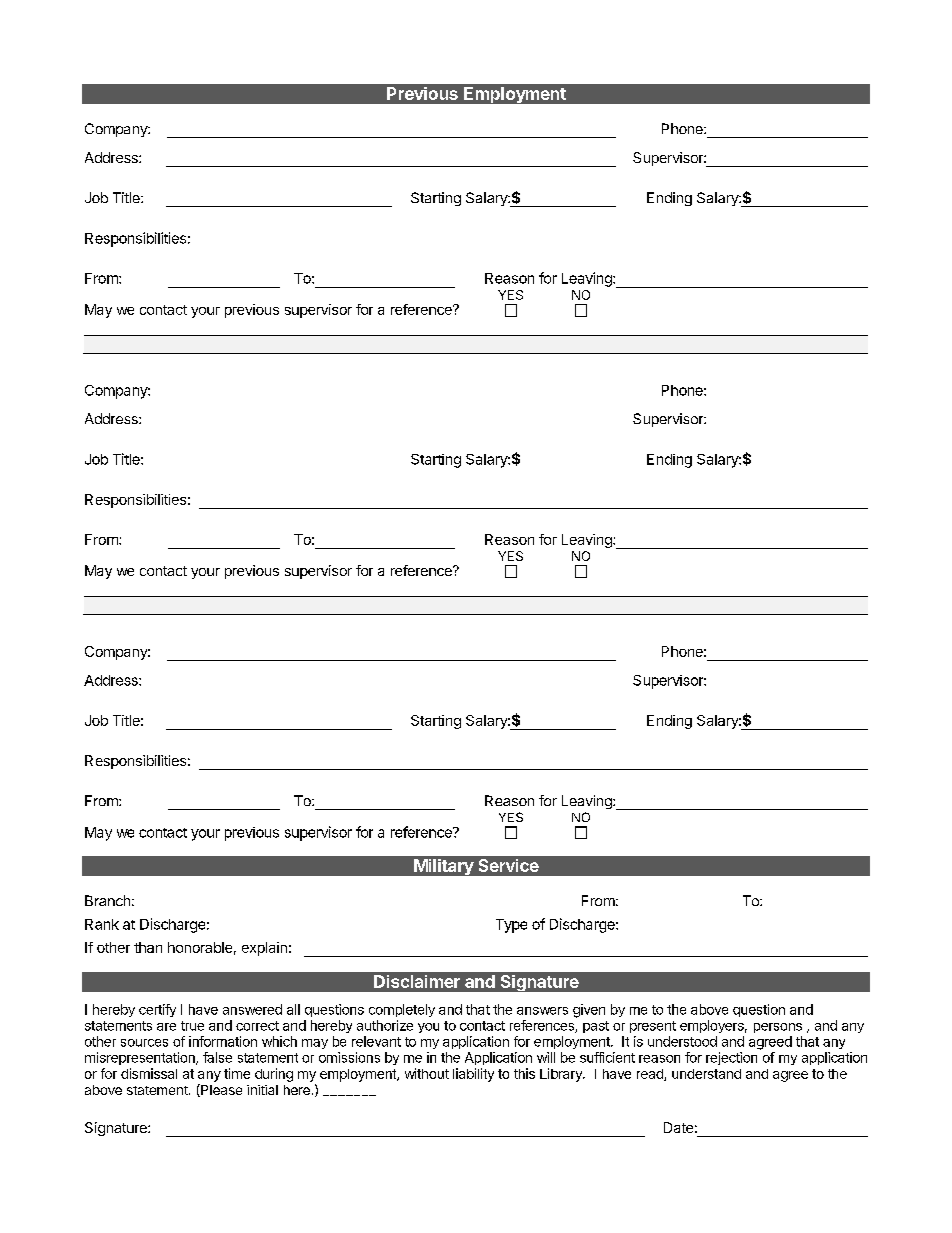  I want to click on explain, so click(264, 949).
